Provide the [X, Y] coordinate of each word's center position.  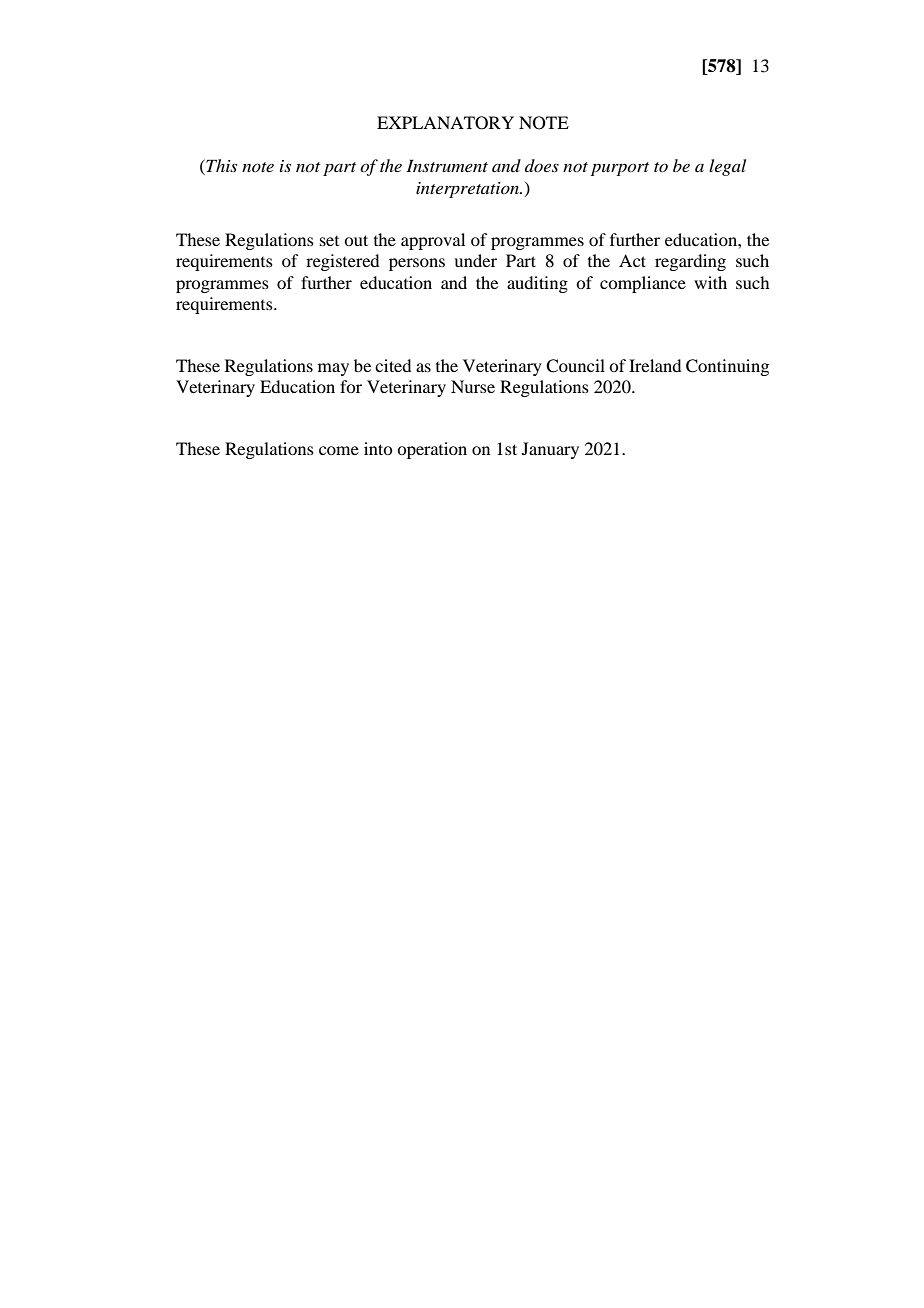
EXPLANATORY [445, 123]
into [378, 448]
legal [727, 167]
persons [417, 264]
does [542, 165]
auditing [537, 284]
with [710, 282]
